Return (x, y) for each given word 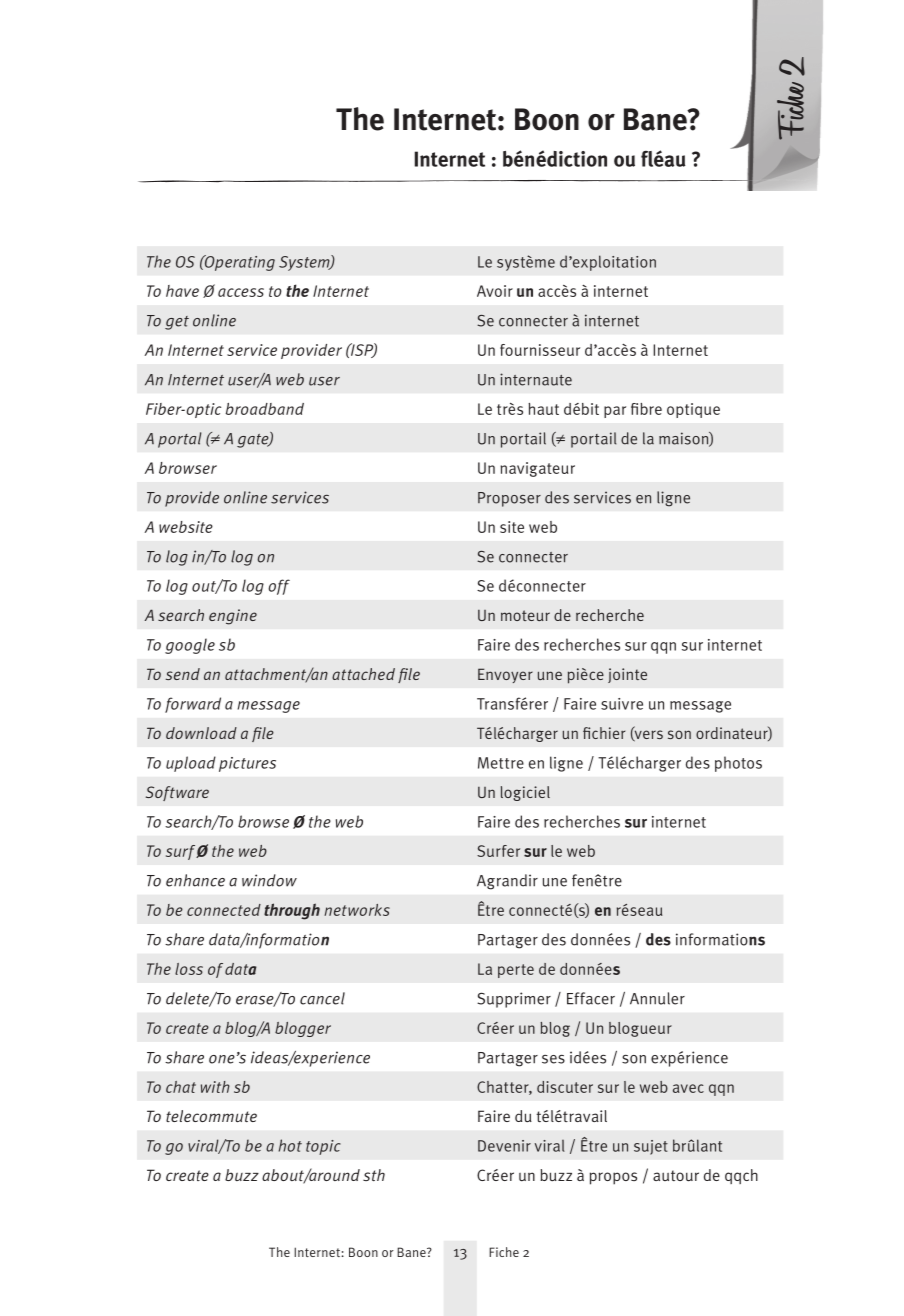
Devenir (504, 1146)
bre (651, 409)
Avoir (495, 291)
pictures (247, 764)
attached (363, 674)
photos (738, 764)
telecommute (211, 1116)
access (241, 292)
